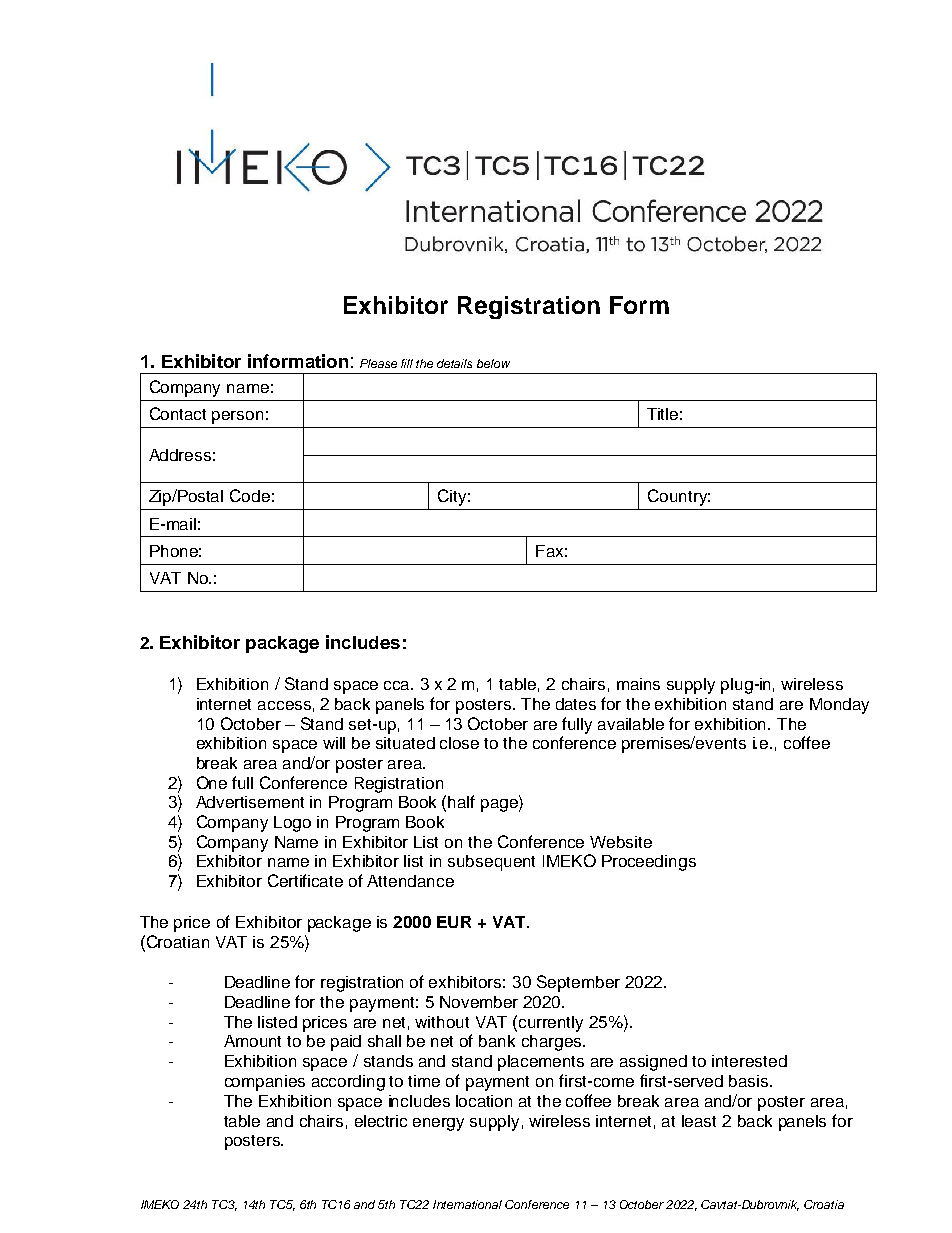  Describe the element at coordinates (493, 363) in the screenshot. I see `below` at that location.
